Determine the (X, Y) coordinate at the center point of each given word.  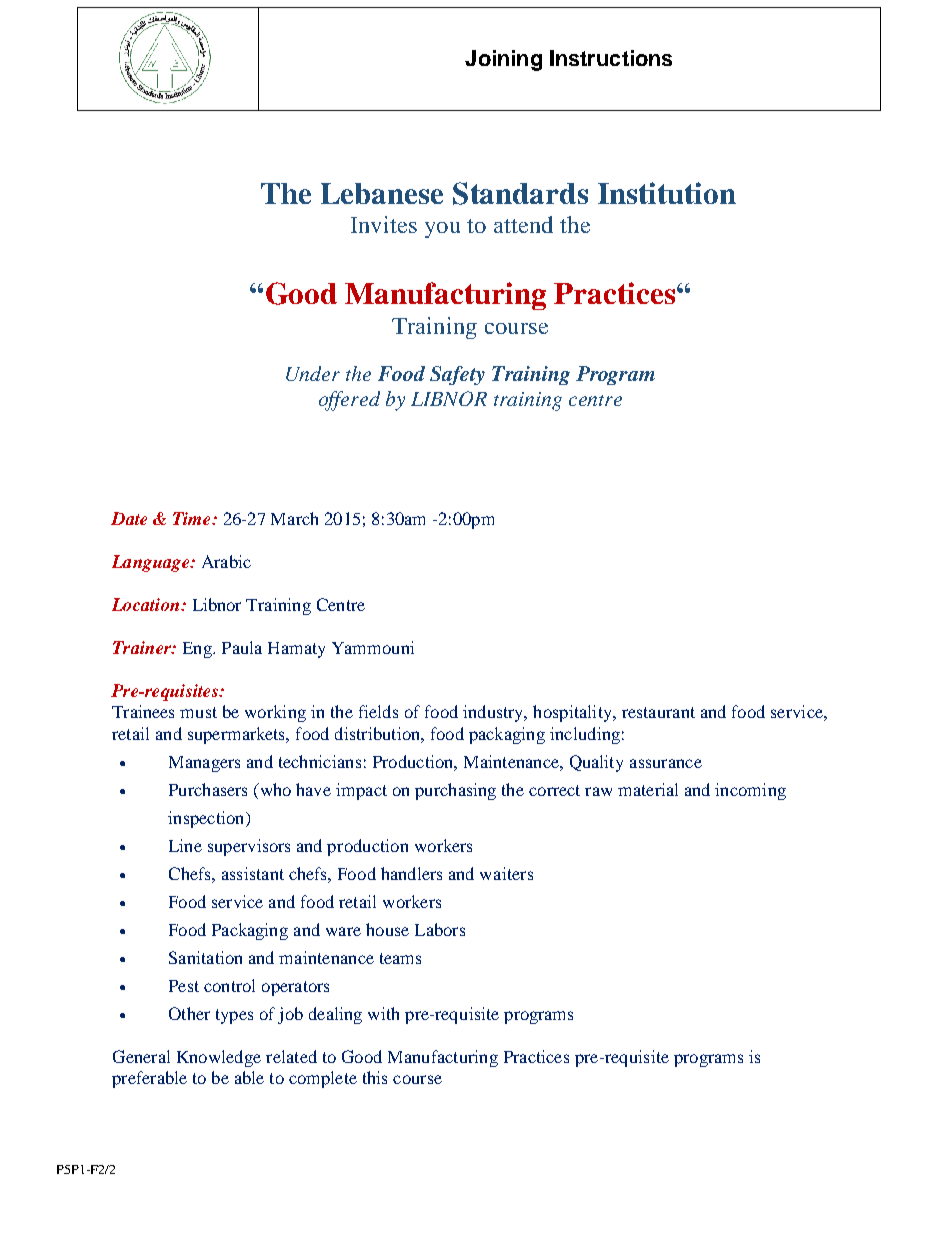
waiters (506, 873)
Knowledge (219, 1058)
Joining (503, 60)
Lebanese (382, 193)
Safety (457, 375)
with (383, 1013)
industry (494, 713)
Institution (667, 193)
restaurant (658, 712)
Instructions (611, 58)
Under (313, 373)
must (198, 712)
